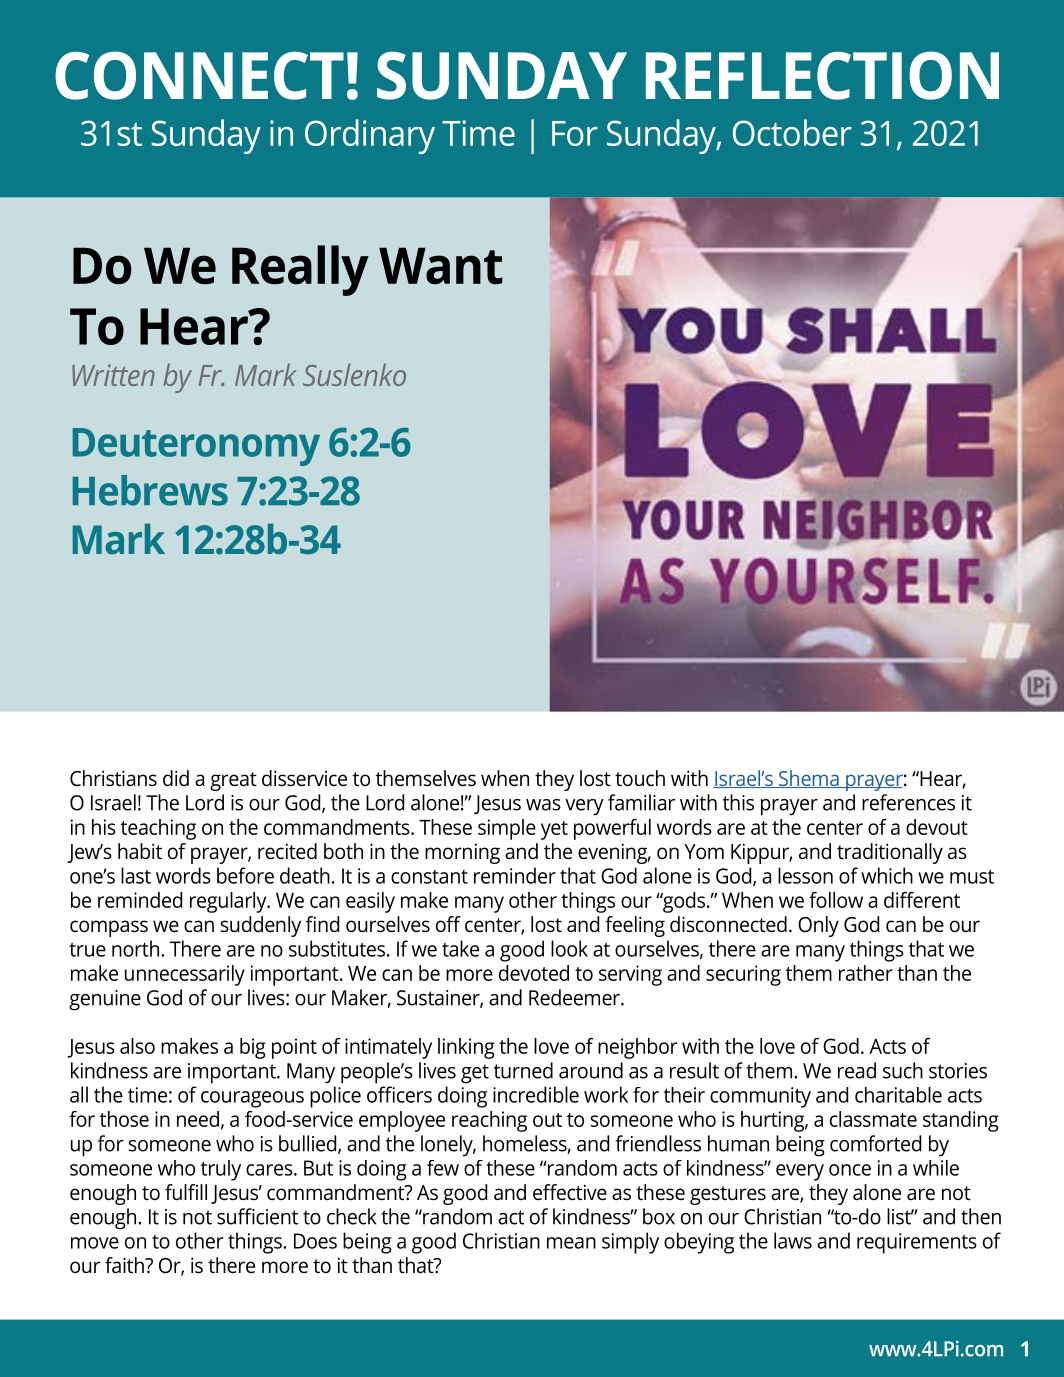  I want to click on Want, so click(441, 266).
